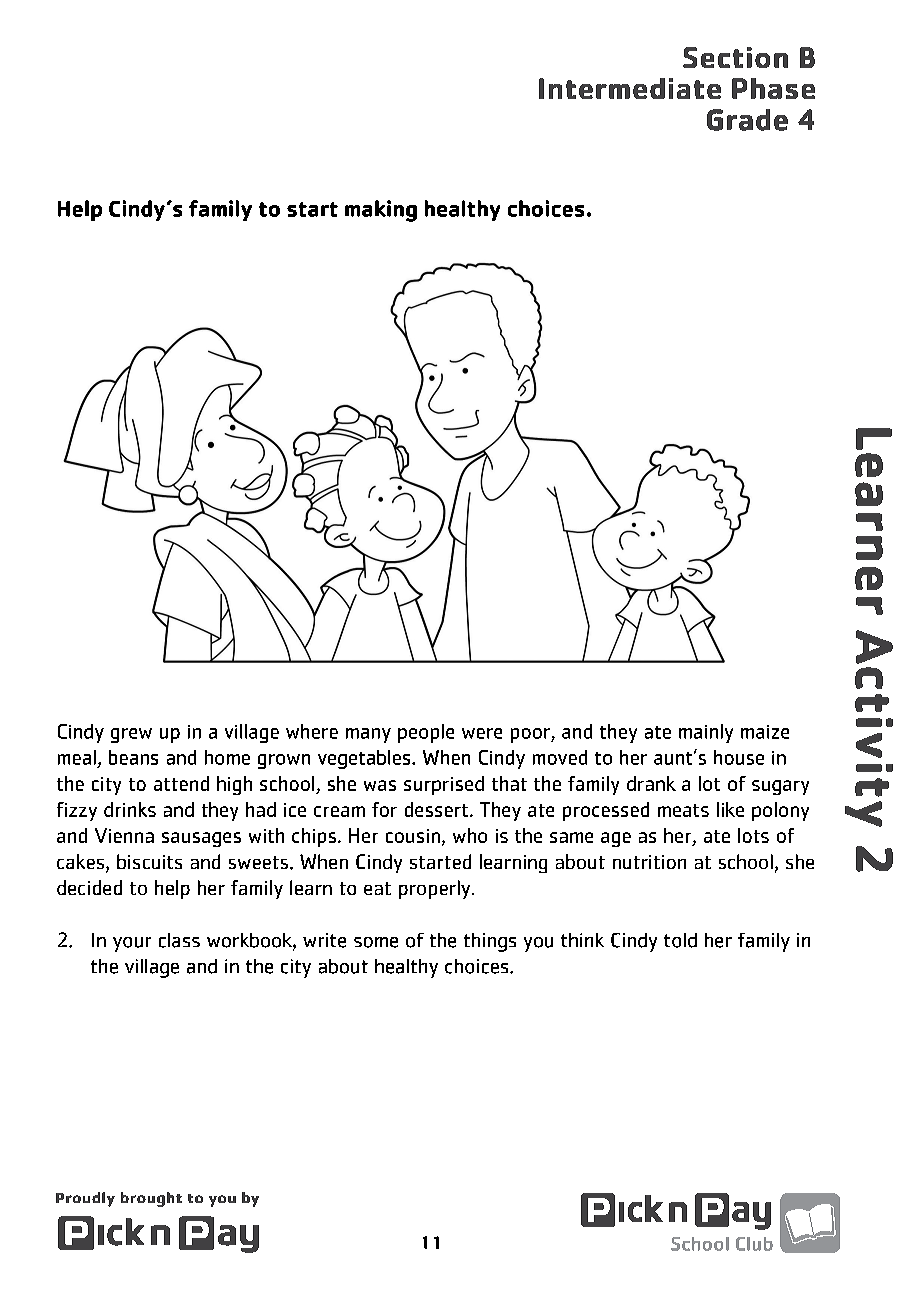 The width and height of the document is (924, 1308). What do you see at coordinates (413, 836) in the document?
I see `cousin` at bounding box center [413, 836].
